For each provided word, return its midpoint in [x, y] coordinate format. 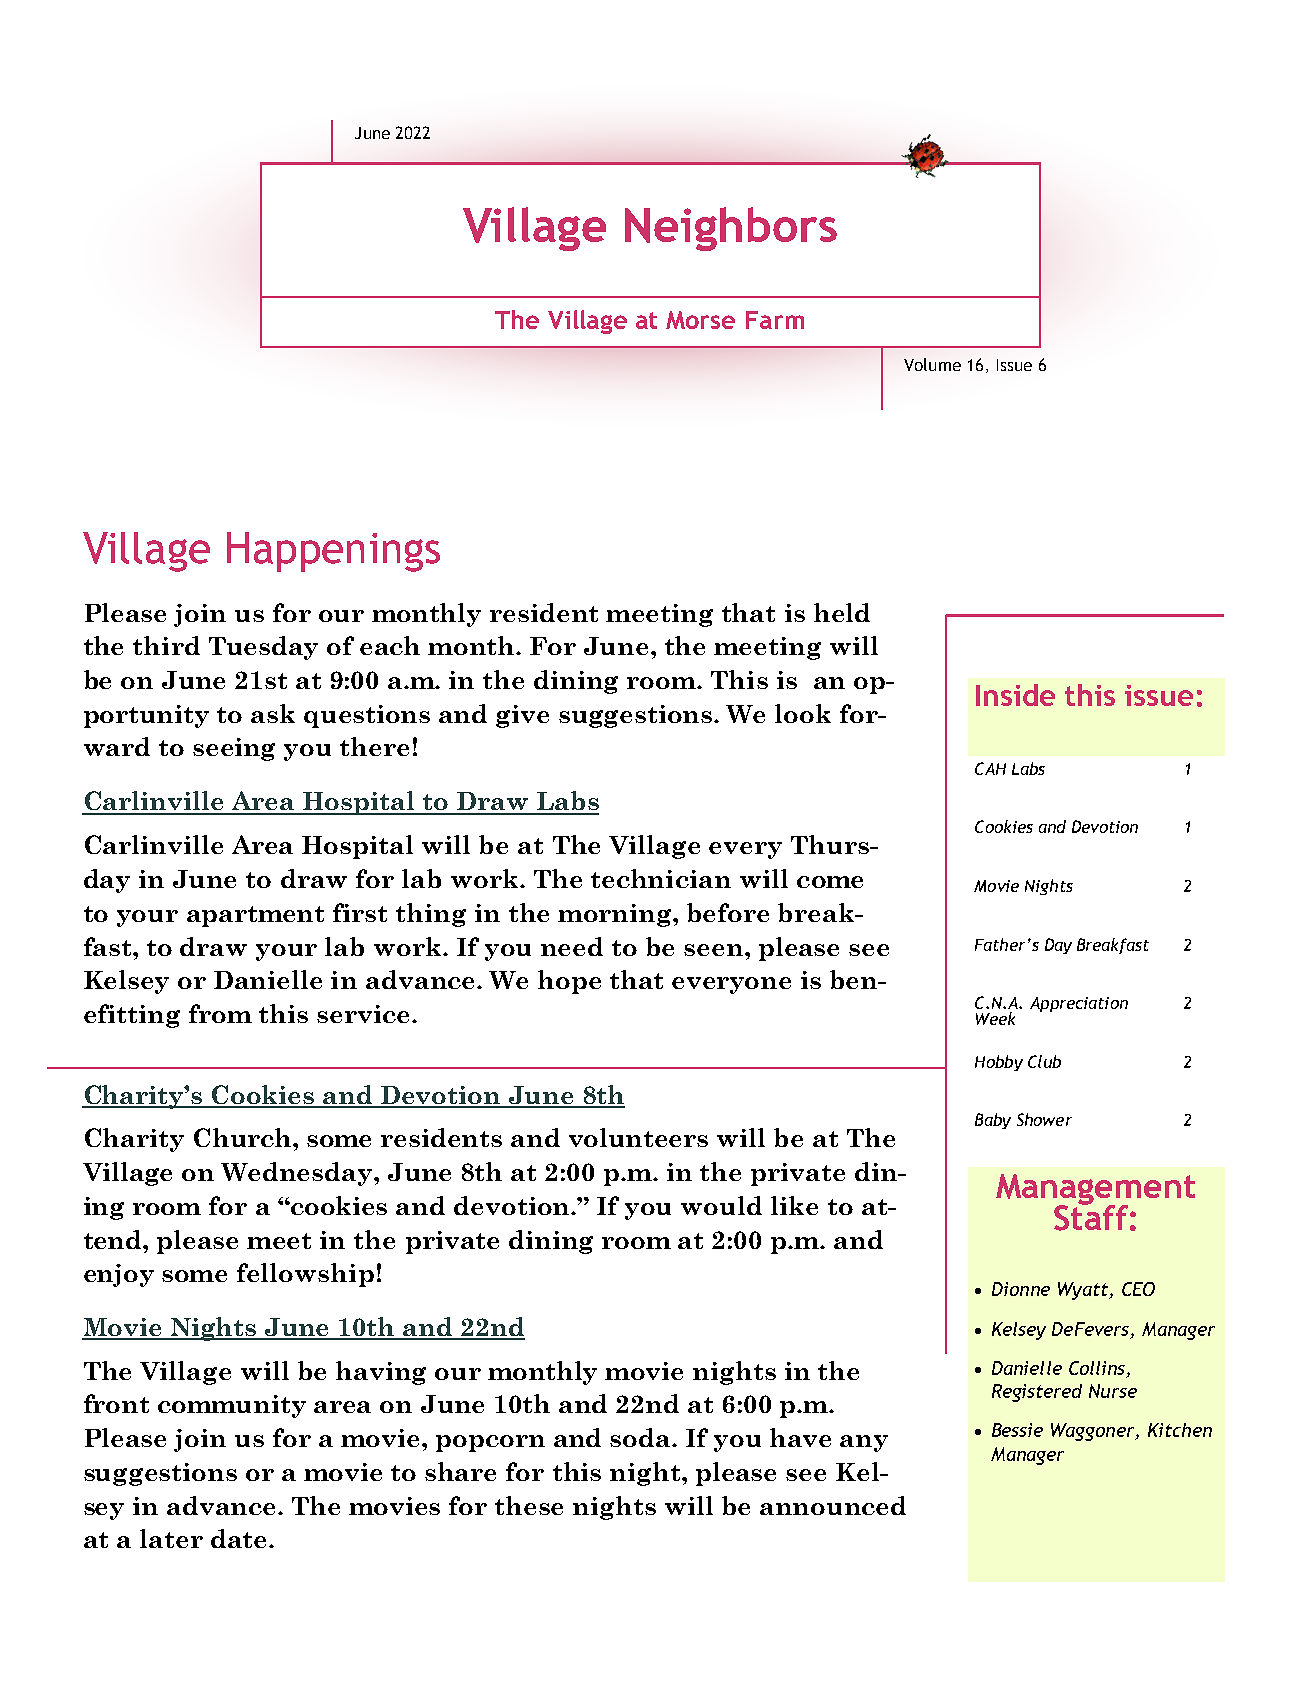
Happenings [333, 552]
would [721, 1205]
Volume [932, 364]
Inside [1015, 695]
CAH [990, 768]
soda [641, 1437]
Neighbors [731, 229]
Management [1095, 1190]
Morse [700, 320]
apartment [255, 916]
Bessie [1017, 1430]
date [238, 1538]
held [842, 612]
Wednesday [298, 1174]
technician [661, 878]
